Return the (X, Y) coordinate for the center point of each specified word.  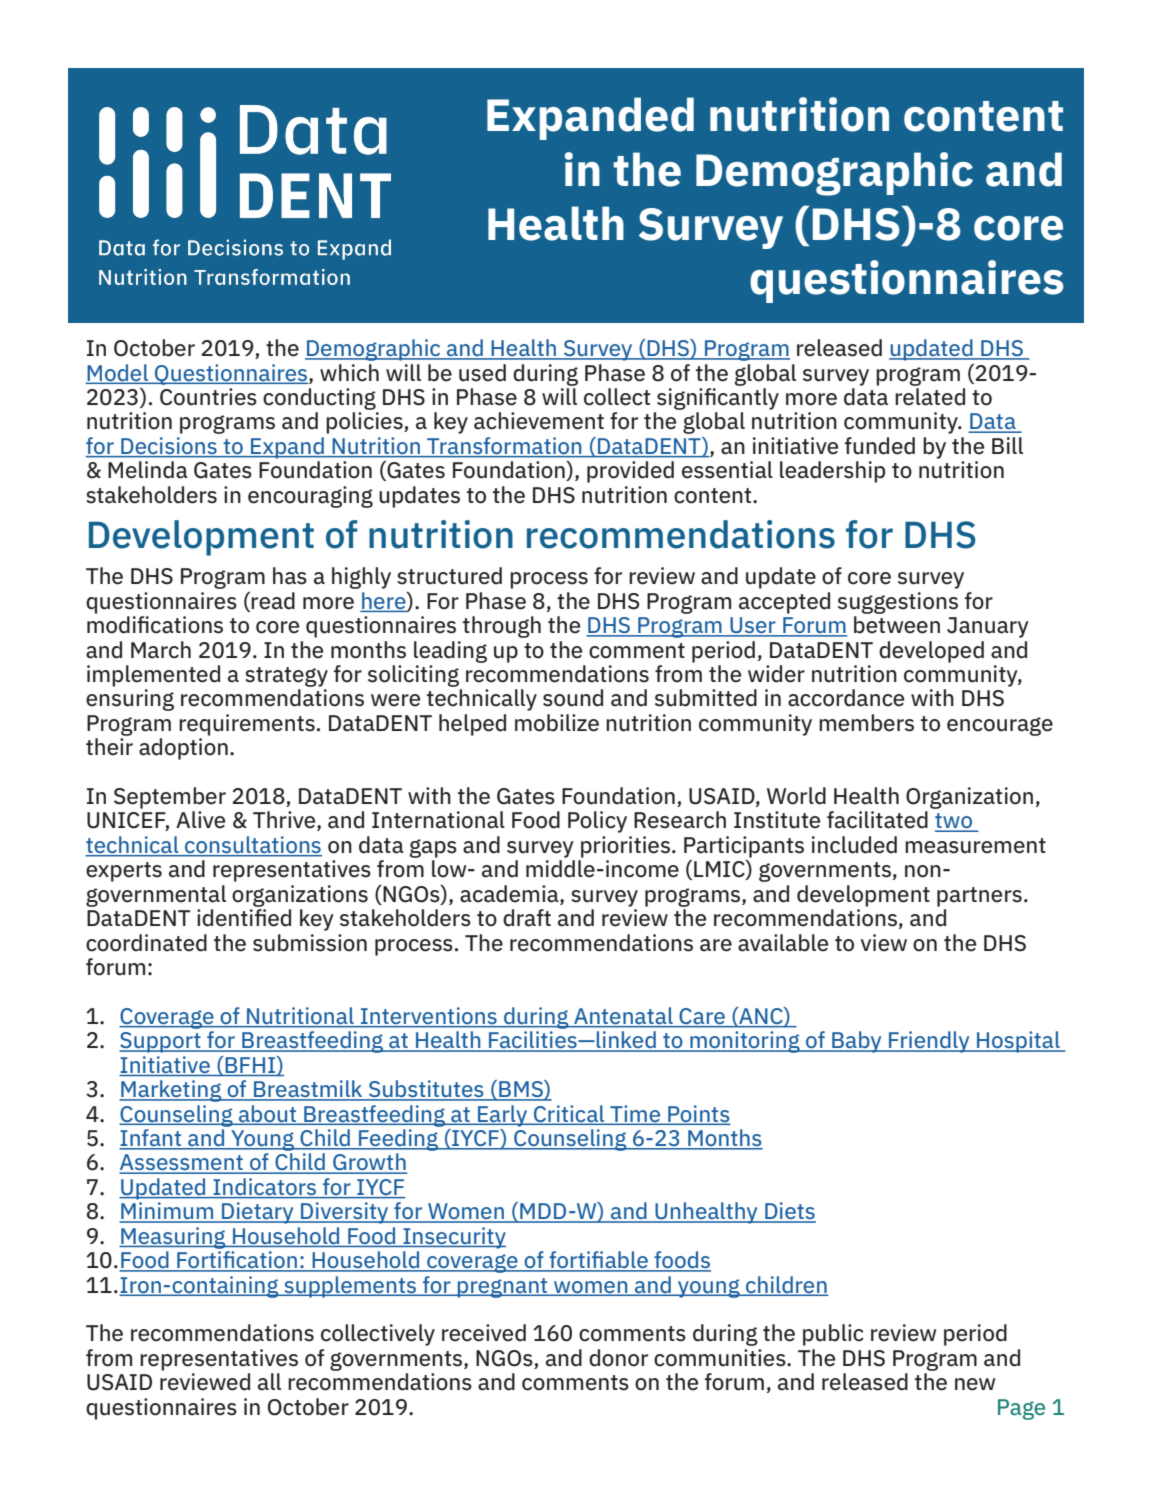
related (930, 397)
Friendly (929, 1042)
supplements (350, 1287)
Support (161, 1042)
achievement (539, 421)
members (866, 723)
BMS (521, 1090)
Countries (208, 397)
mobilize (557, 723)
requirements (247, 725)
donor (618, 1358)
